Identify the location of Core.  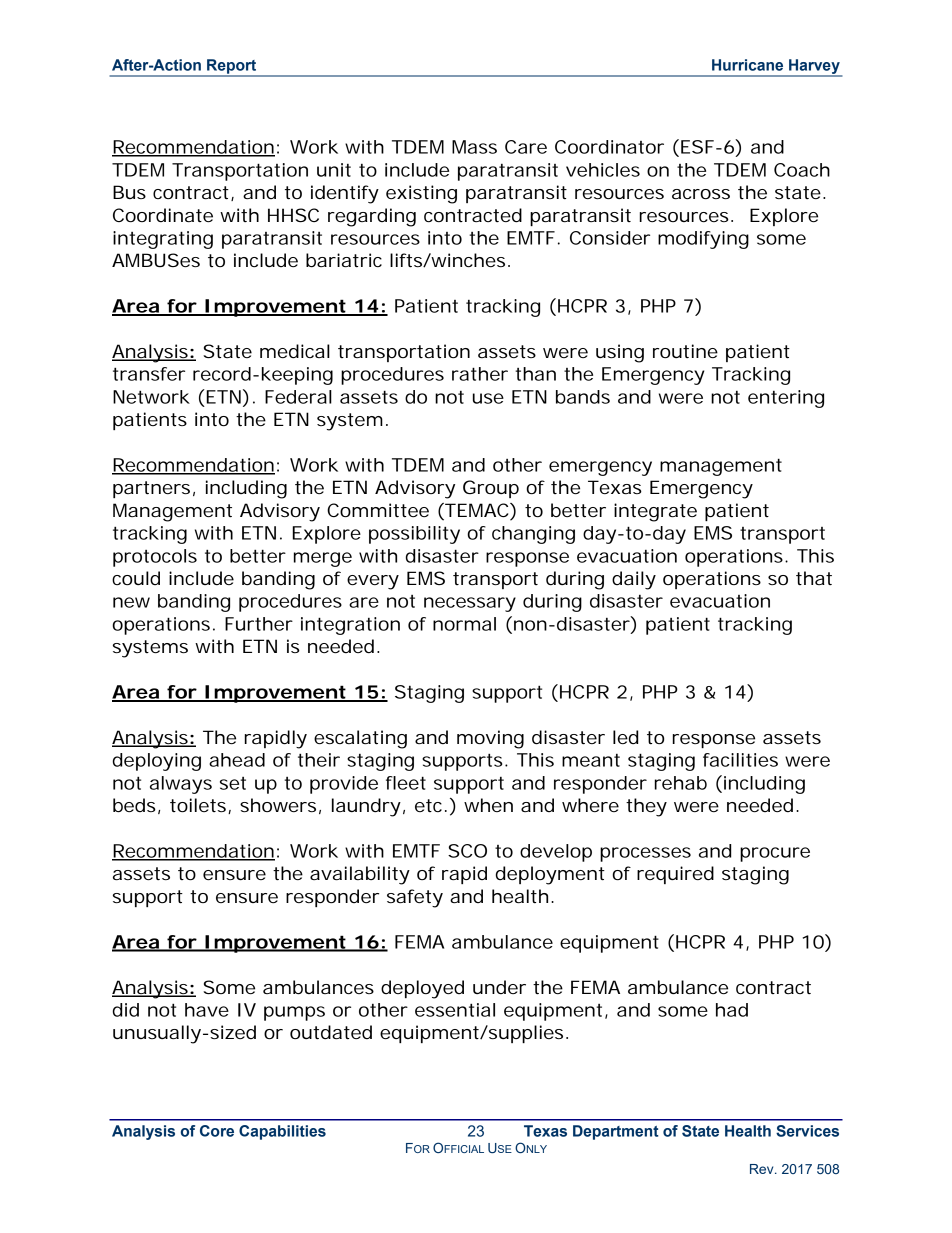
(217, 1131).
